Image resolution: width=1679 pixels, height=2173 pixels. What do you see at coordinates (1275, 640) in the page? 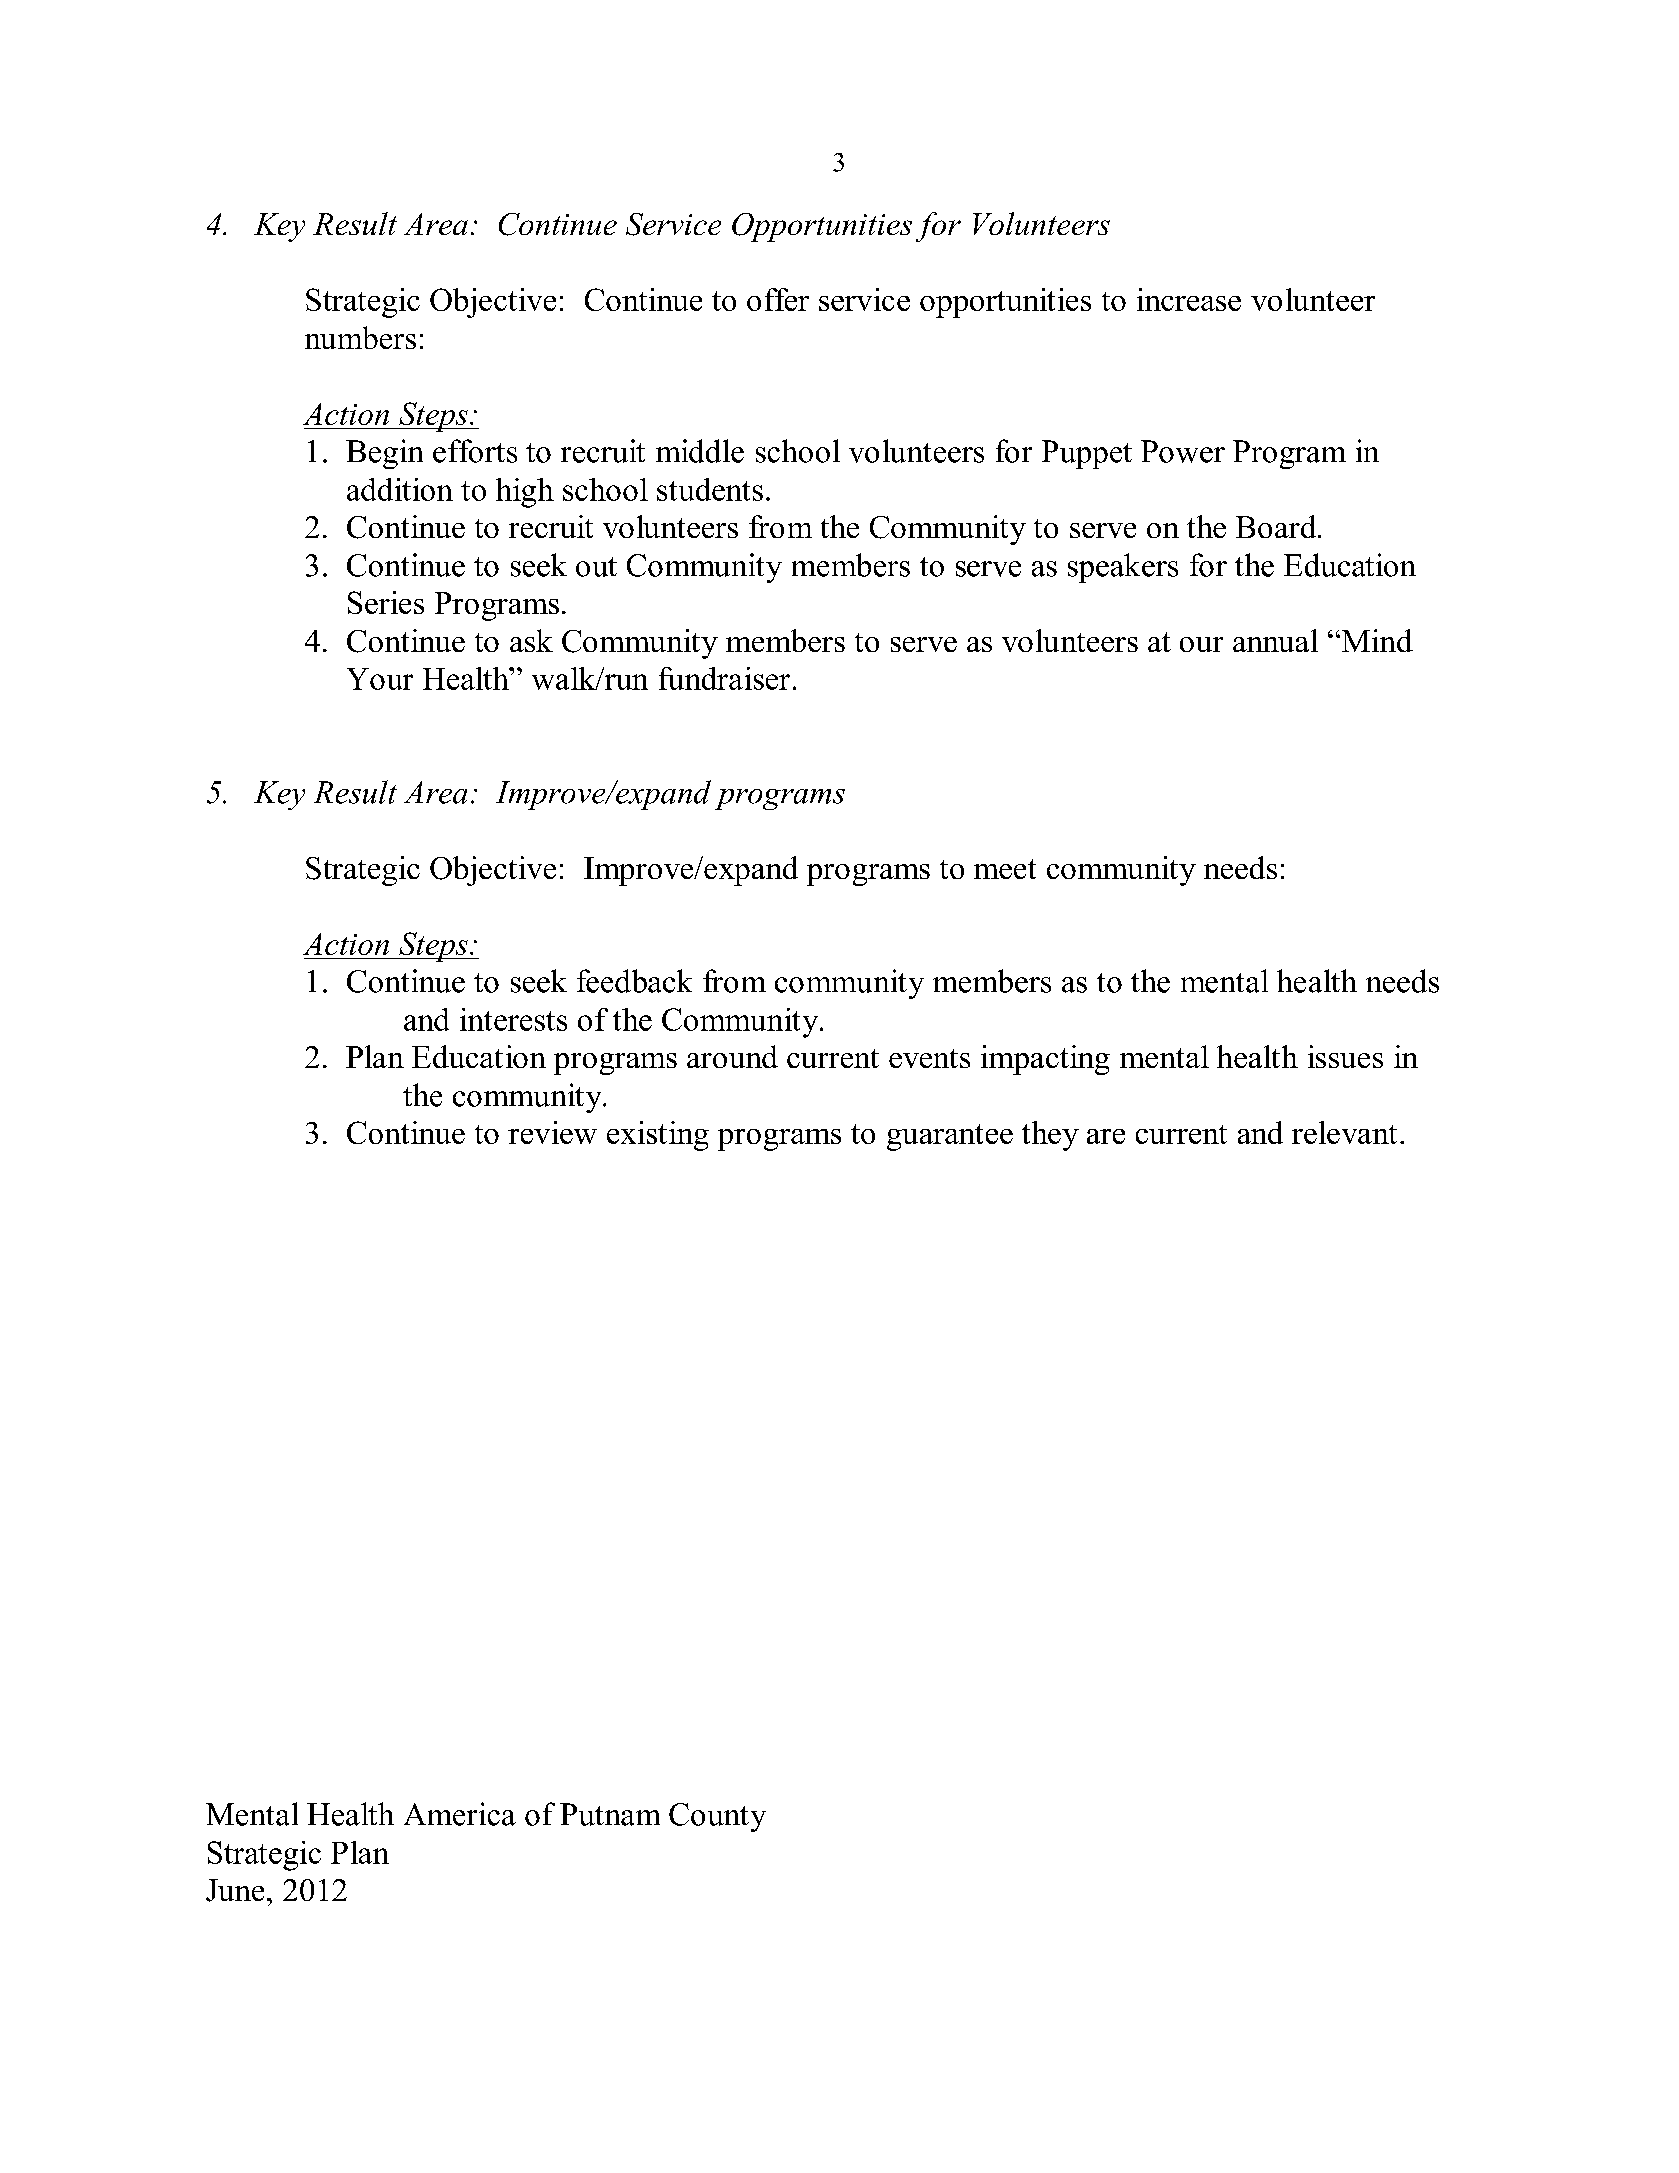
I see `annual` at bounding box center [1275, 640].
